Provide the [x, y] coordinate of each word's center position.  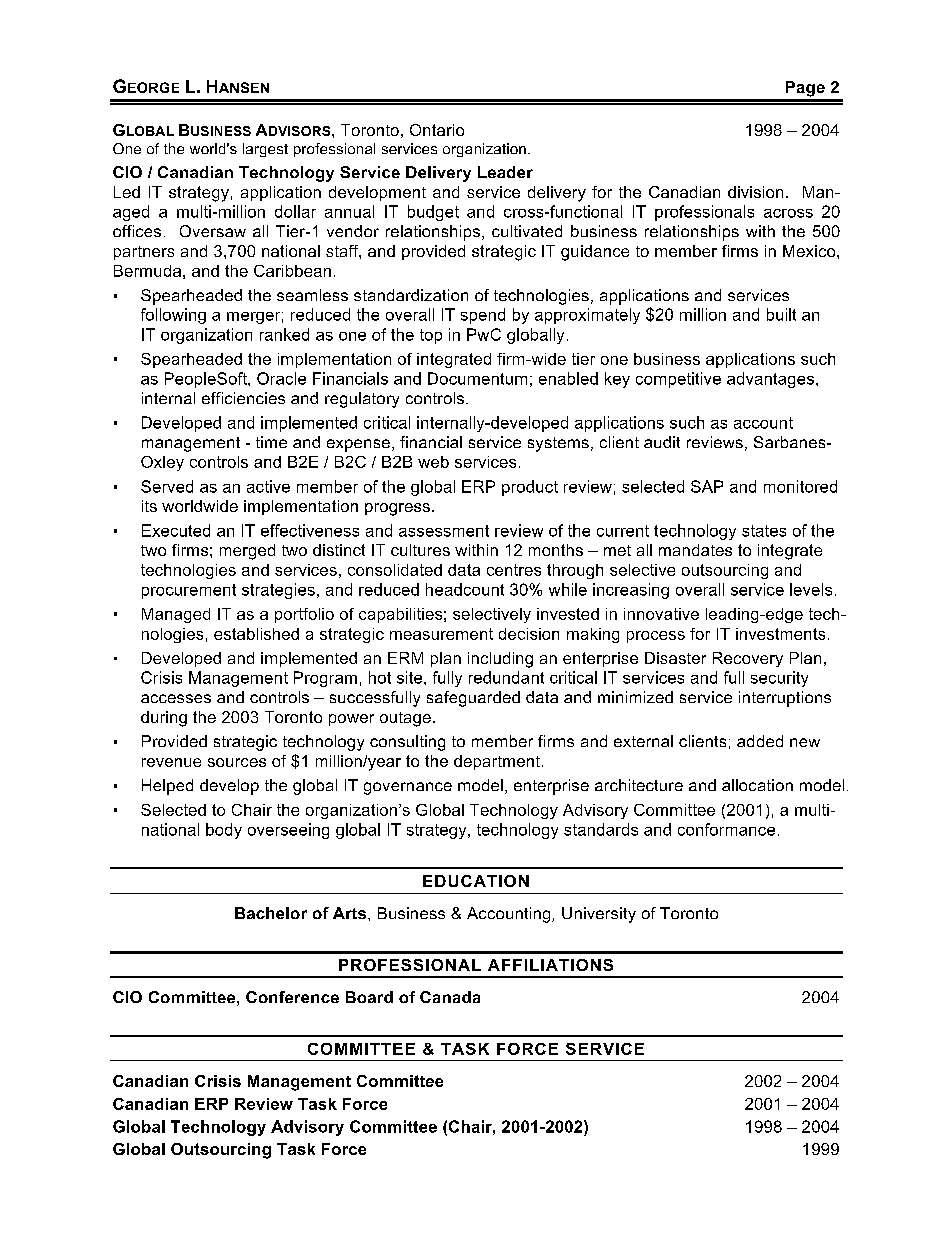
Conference [292, 997]
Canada [450, 997]
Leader [505, 172]
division [755, 192]
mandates [695, 550]
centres [514, 570]
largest [265, 150]
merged [247, 552]
